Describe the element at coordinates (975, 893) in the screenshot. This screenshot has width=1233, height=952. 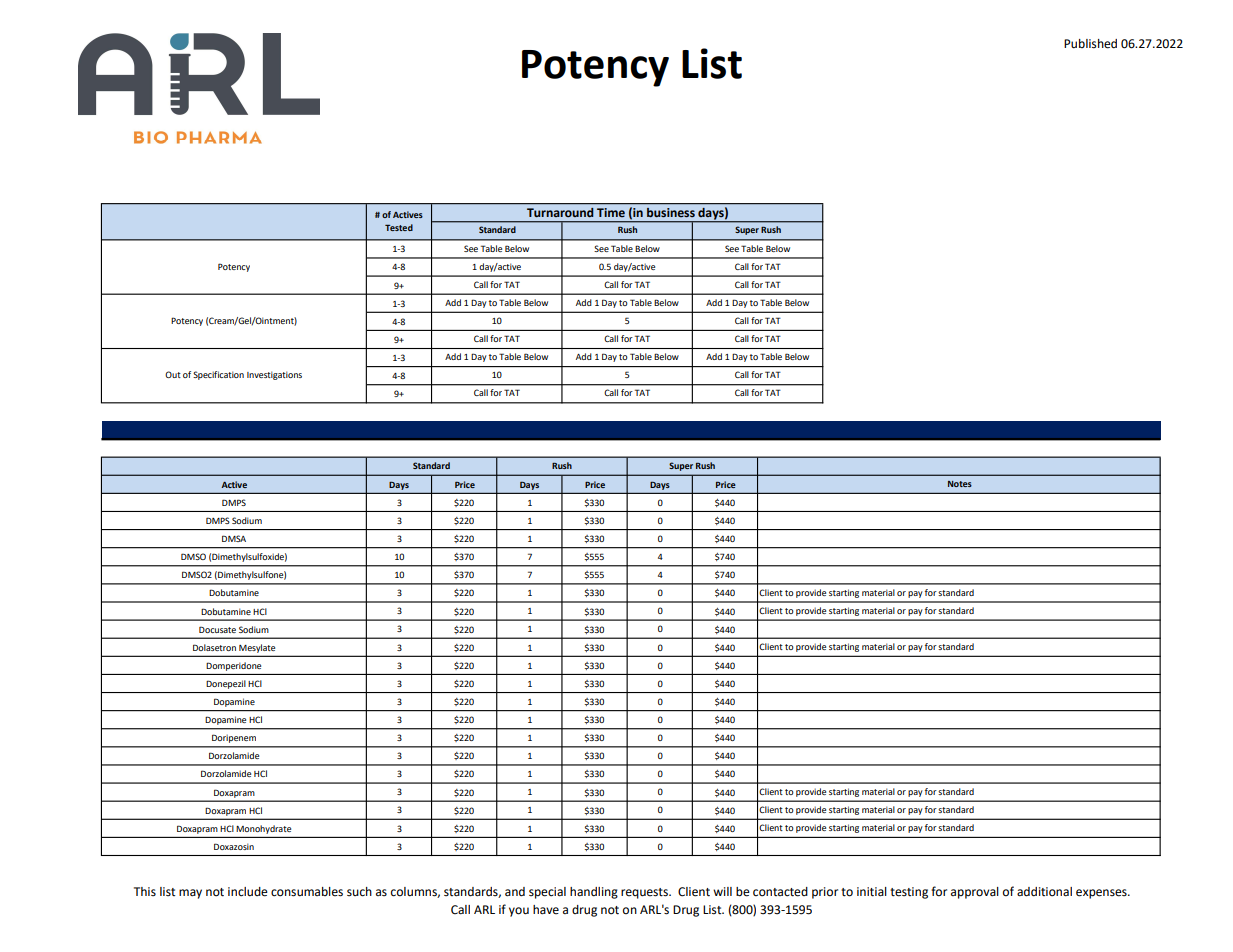
I see `approval` at that location.
